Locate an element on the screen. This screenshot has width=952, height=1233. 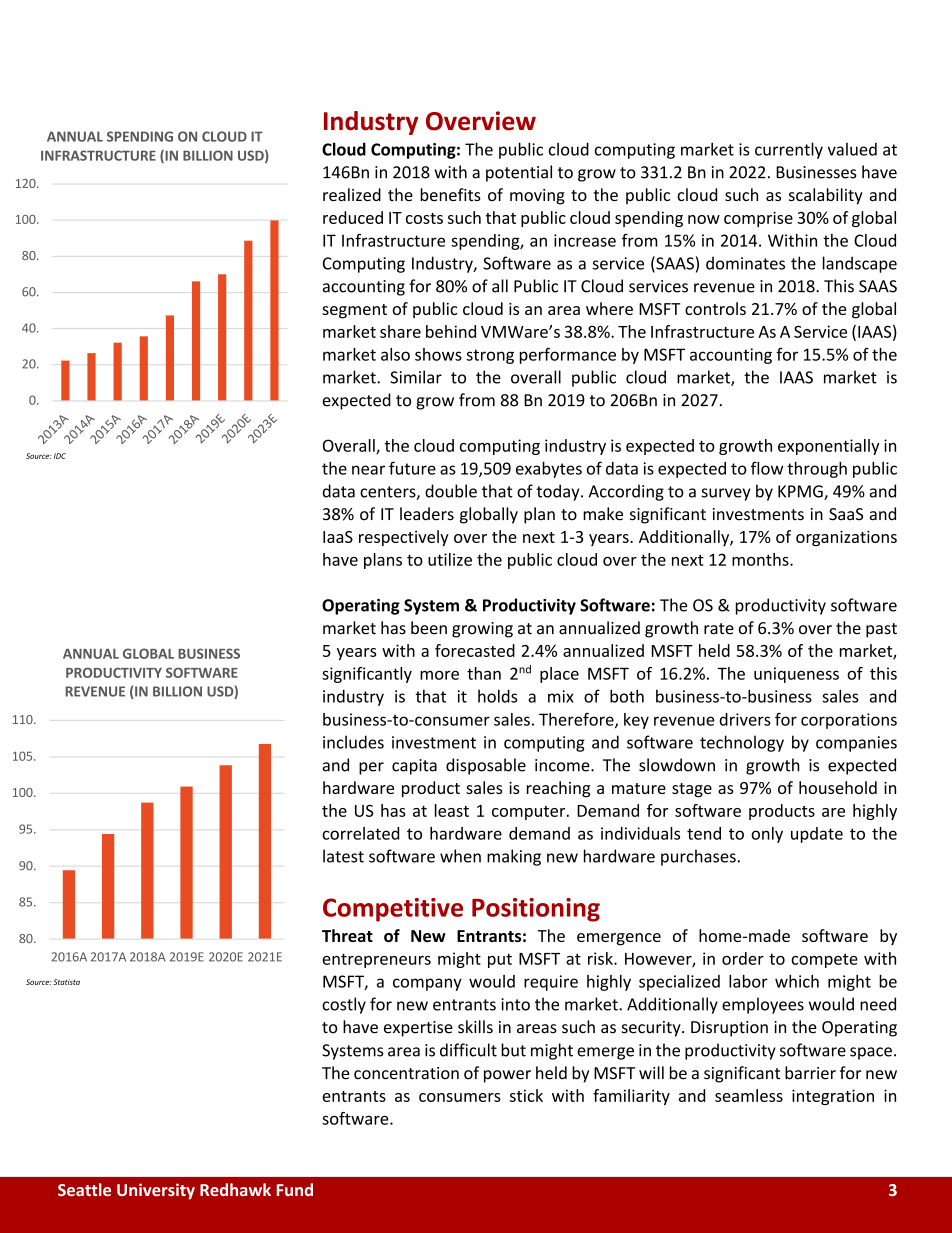
Positioning is located at coordinates (536, 910).
